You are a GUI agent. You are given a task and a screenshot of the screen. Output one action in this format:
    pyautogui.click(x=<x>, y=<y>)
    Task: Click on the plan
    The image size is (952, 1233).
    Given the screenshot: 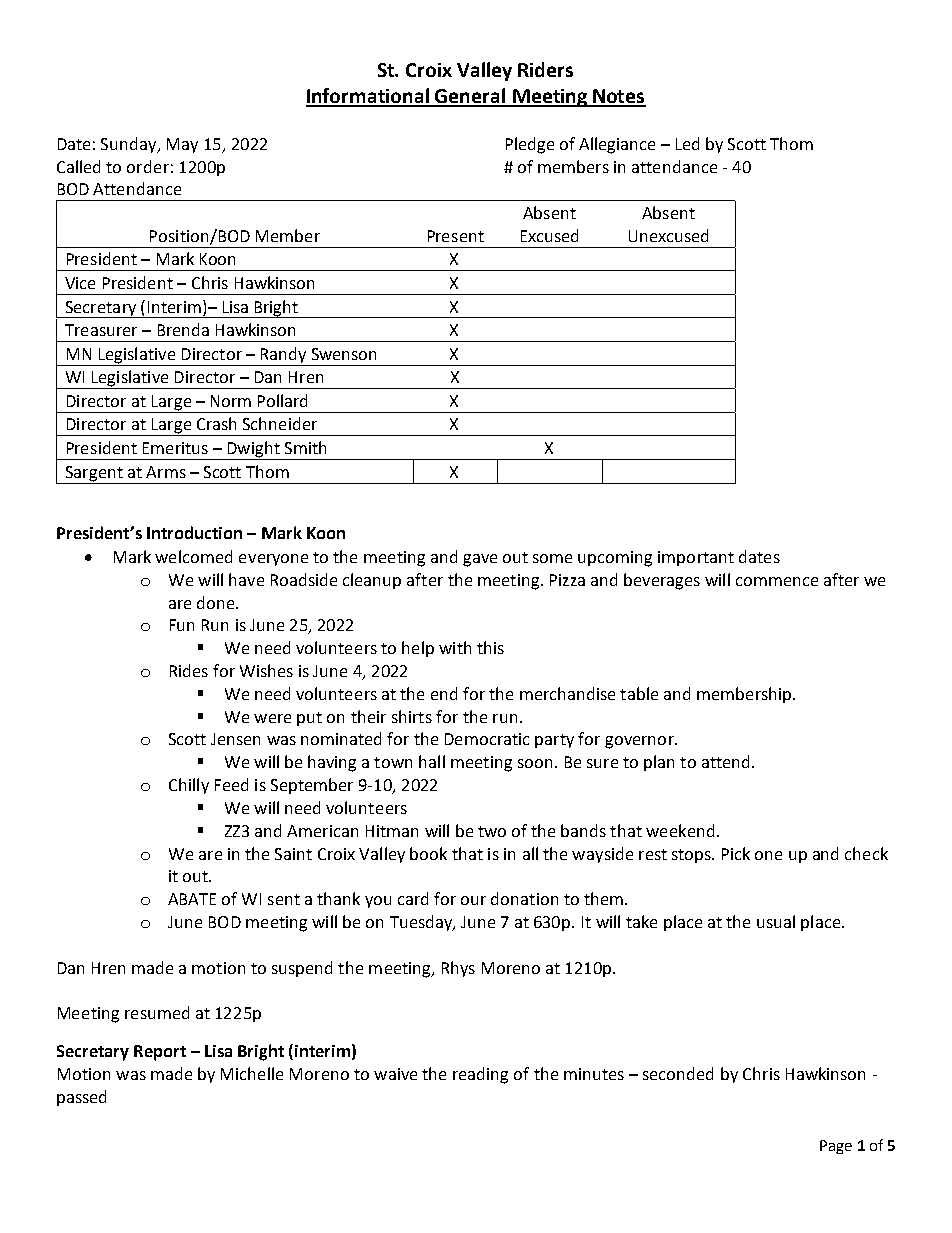 What is the action you would take?
    pyautogui.click(x=659, y=763)
